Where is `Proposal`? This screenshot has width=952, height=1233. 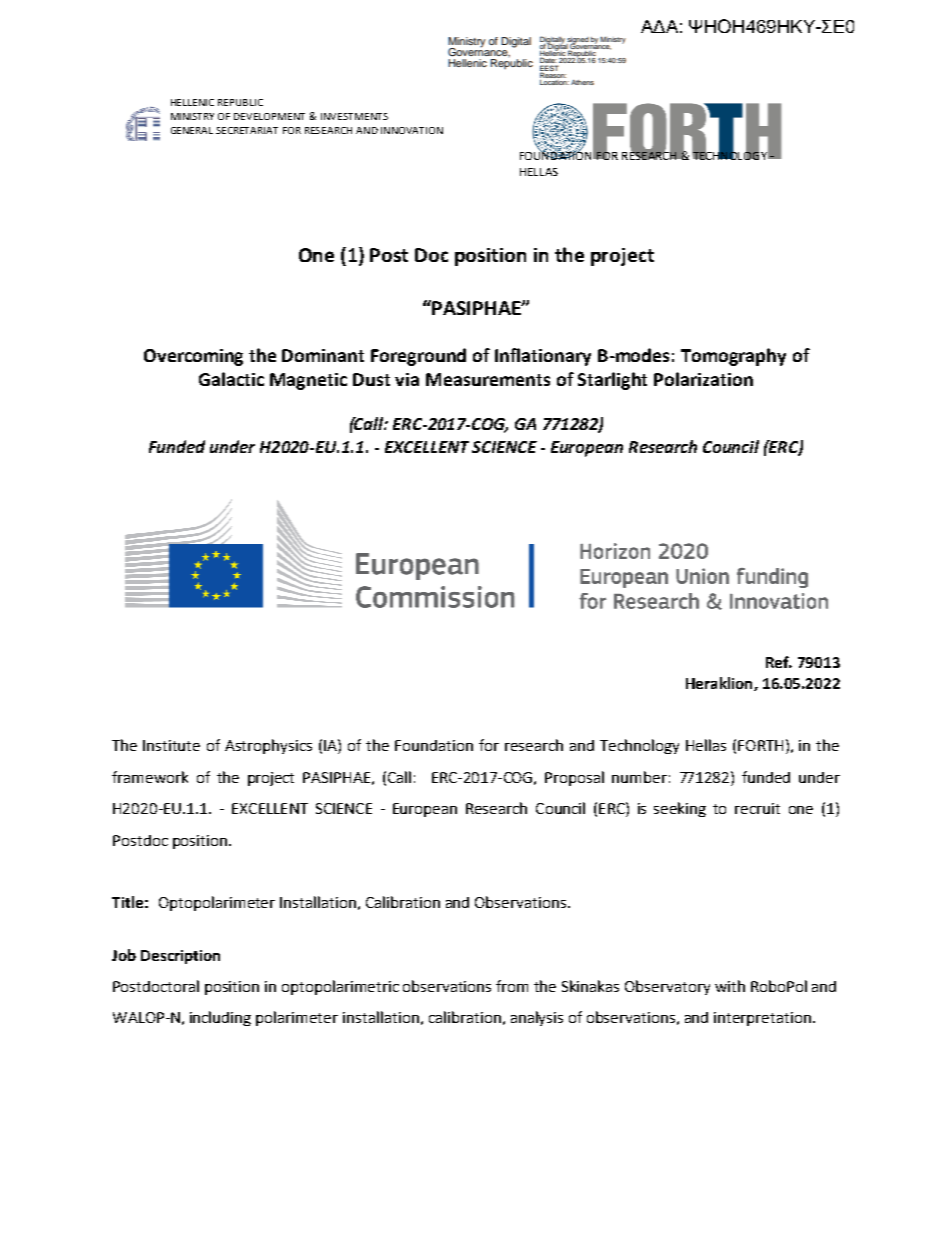 Proposal is located at coordinates (574, 778).
